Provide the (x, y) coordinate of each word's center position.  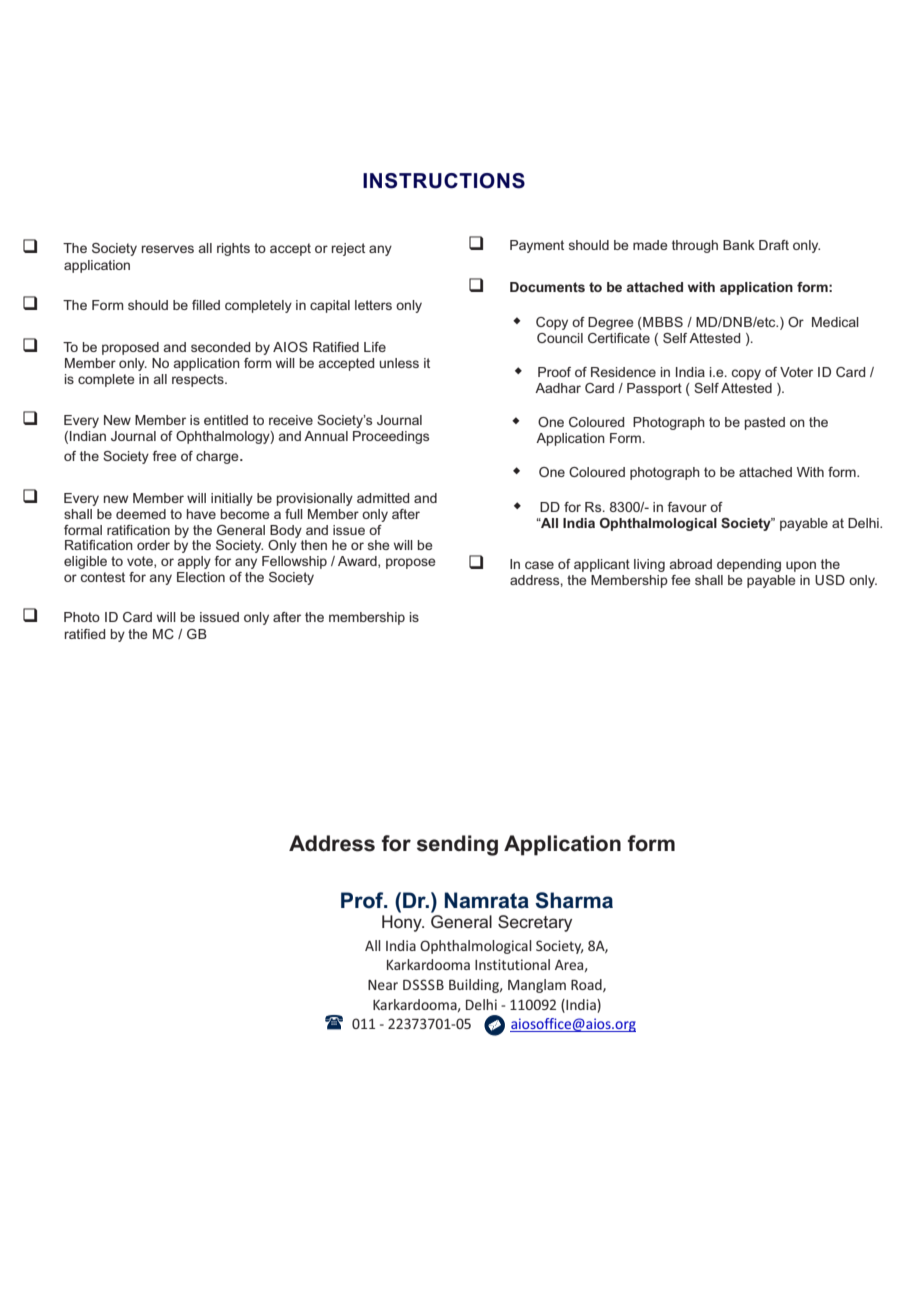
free (164, 456)
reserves (168, 249)
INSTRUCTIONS (444, 181)
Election (201, 577)
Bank (739, 245)
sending (457, 845)
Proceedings (391, 437)
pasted (765, 423)
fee (680, 580)
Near (383, 985)
